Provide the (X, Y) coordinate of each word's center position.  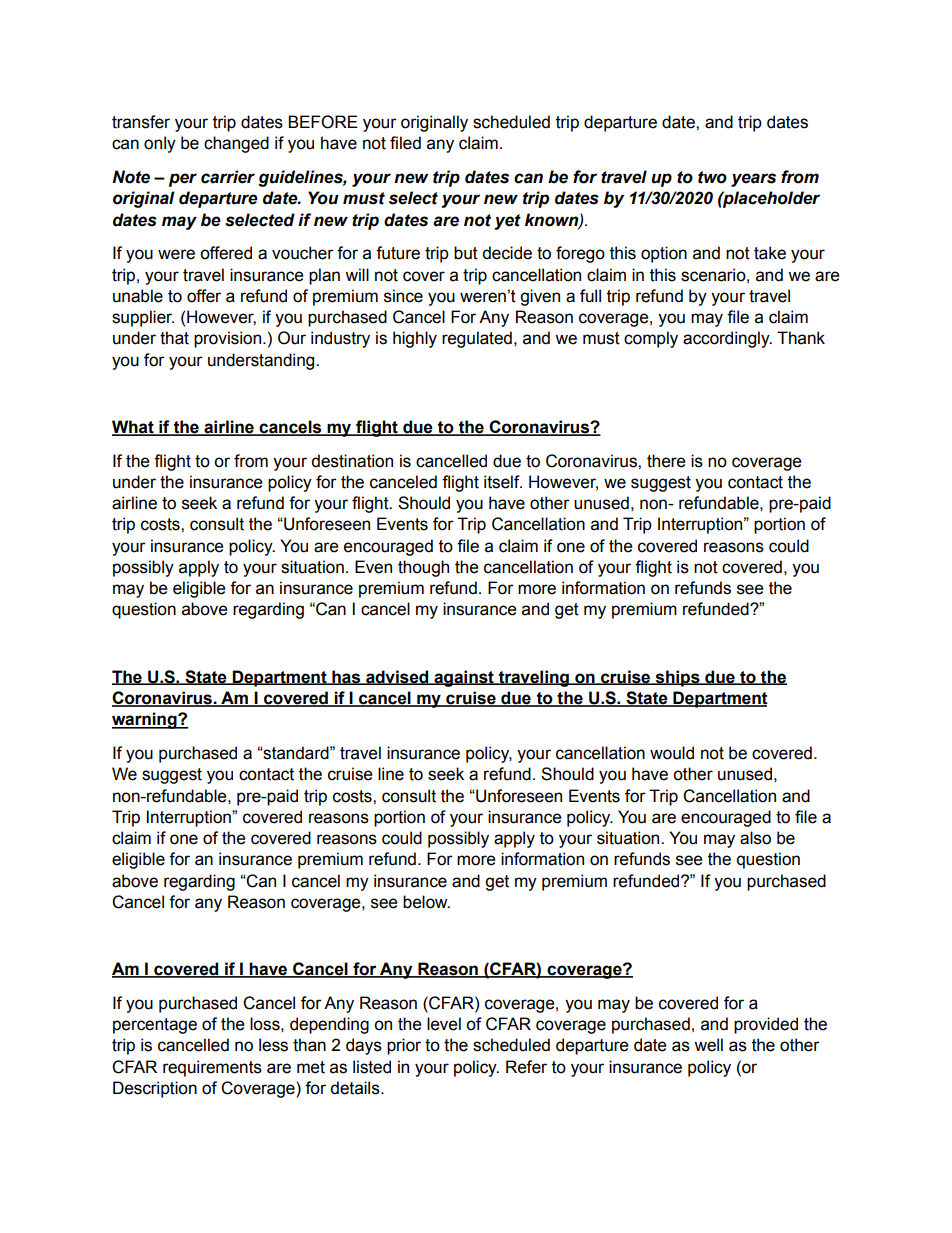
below (426, 902)
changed (236, 144)
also (755, 838)
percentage (155, 1026)
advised (397, 677)
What (134, 428)
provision (227, 339)
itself (503, 482)
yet (507, 222)
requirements (212, 1068)
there (666, 461)
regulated (477, 339)
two (712, 177)
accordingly (727, 339)
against (464, 678)
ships (677, 678)
